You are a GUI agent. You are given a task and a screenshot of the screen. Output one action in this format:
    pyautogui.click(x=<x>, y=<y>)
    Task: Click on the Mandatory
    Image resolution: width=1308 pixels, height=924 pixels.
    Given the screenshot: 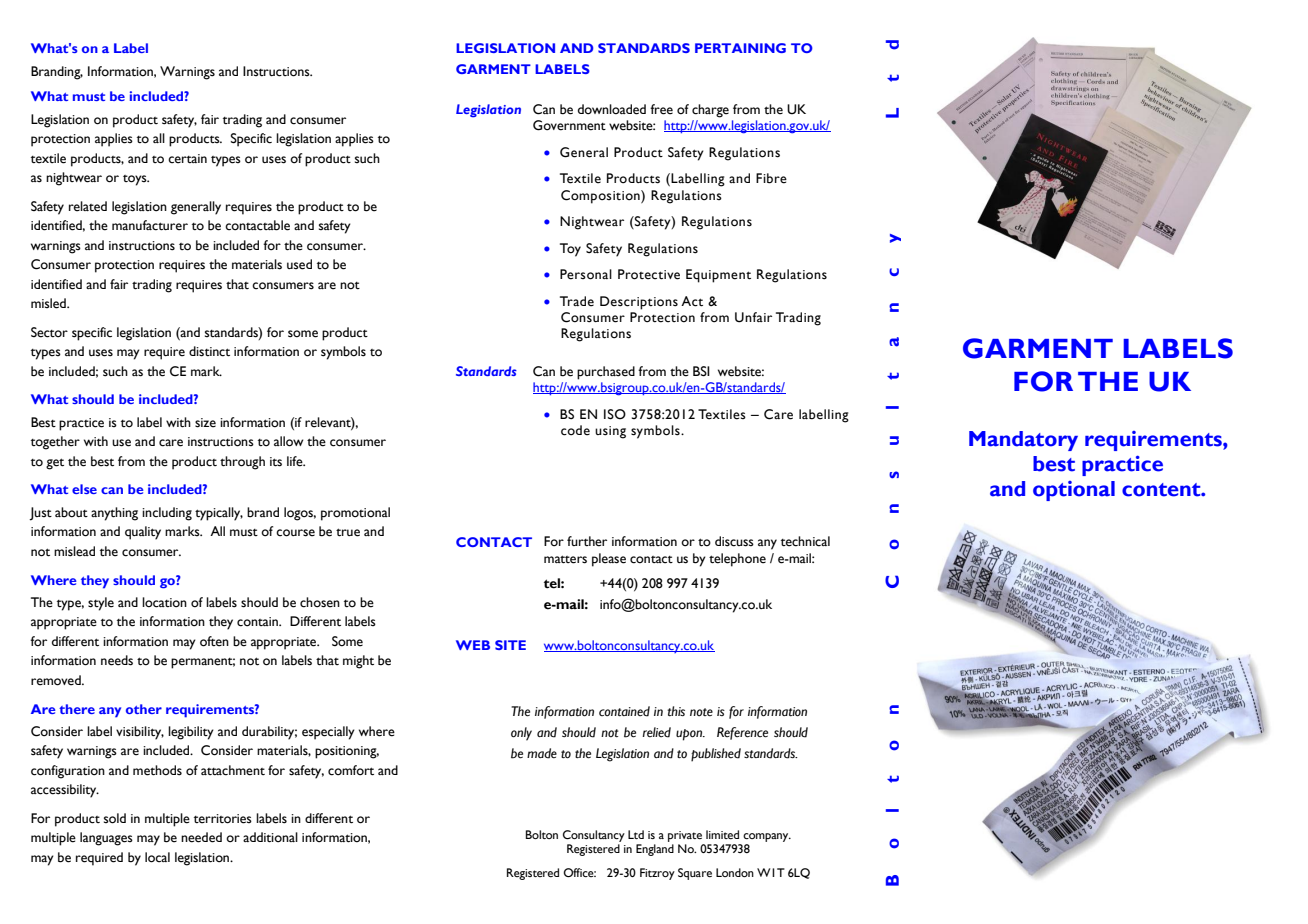 What is the action you would take?
    pyautogui.click(x=1023, y=441)
